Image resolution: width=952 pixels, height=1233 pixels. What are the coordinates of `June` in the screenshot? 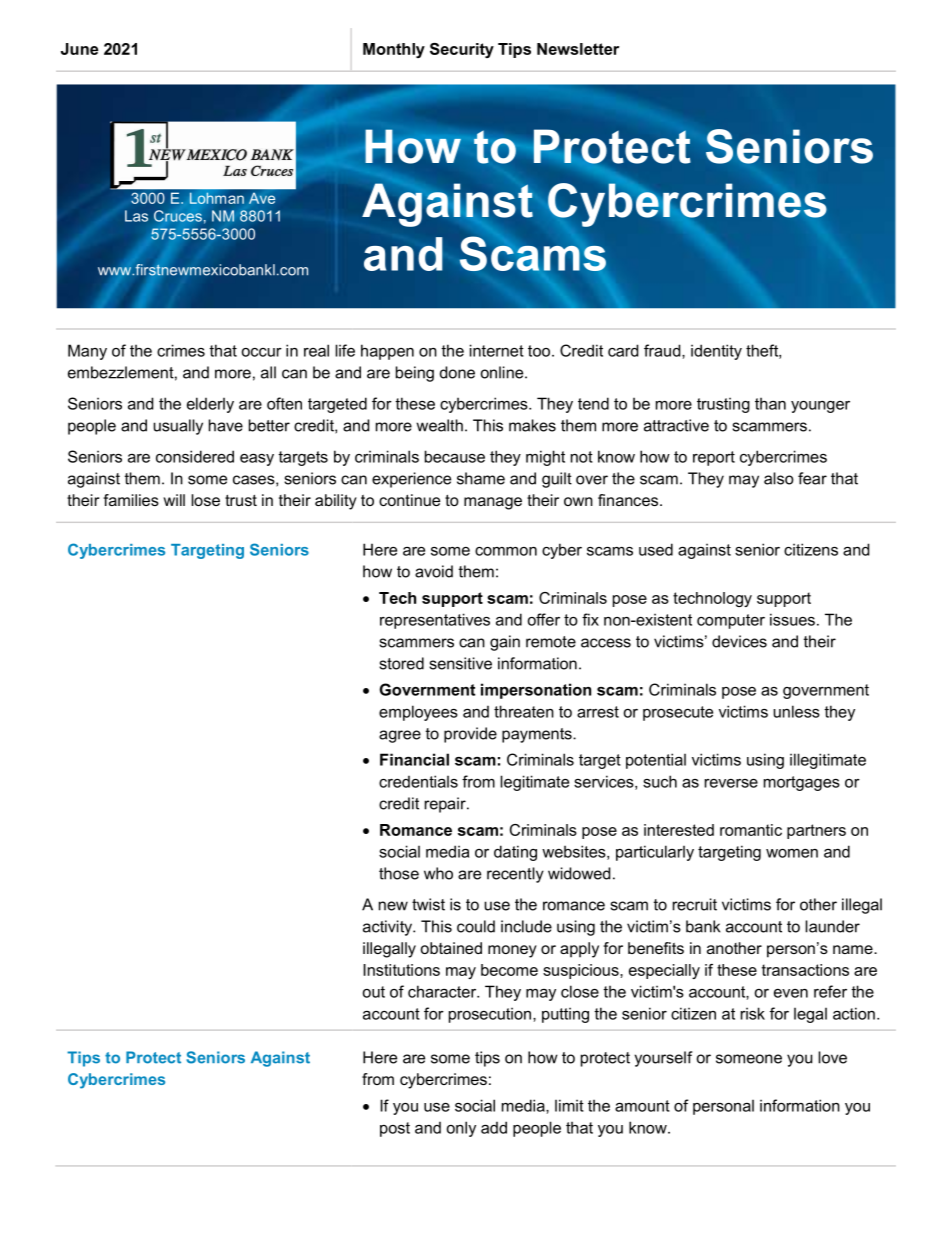 It's located at (79, 49).
